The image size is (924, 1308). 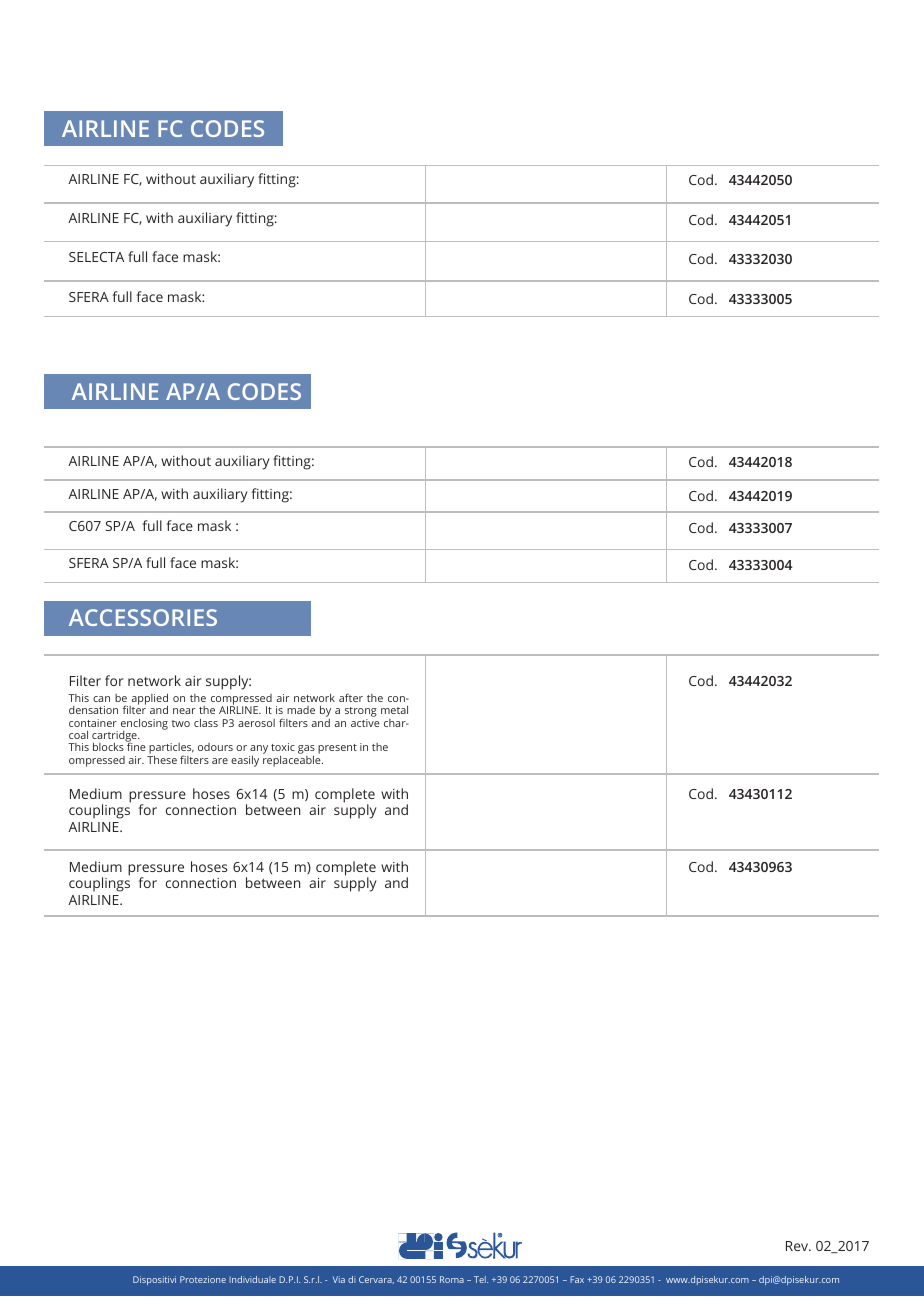 I want to click on ACCESSORIES, so click(x=143, y=617).
